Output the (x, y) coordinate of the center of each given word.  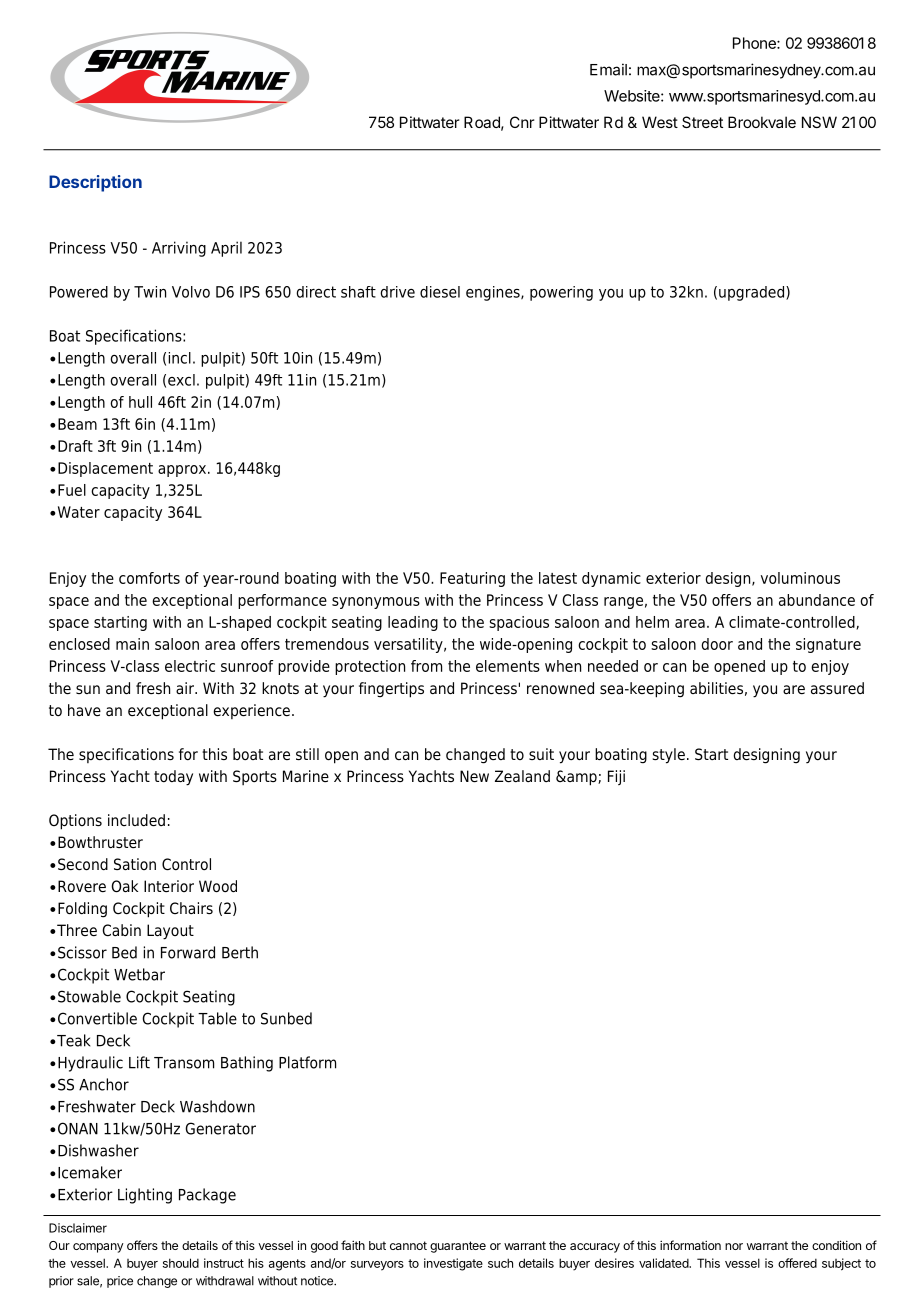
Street (702, 122)
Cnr (522, 122)
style (669, 756)
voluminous (800, 578)
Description (95, 183)
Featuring (472, 579)
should (181, 1263)
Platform (307, 1062)
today (173, 778)
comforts (149, 578)
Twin (150, 292)
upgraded (753, 293)
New (474, 776)
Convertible (97, 1018)
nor (734, 1246)
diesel (440, 292)
